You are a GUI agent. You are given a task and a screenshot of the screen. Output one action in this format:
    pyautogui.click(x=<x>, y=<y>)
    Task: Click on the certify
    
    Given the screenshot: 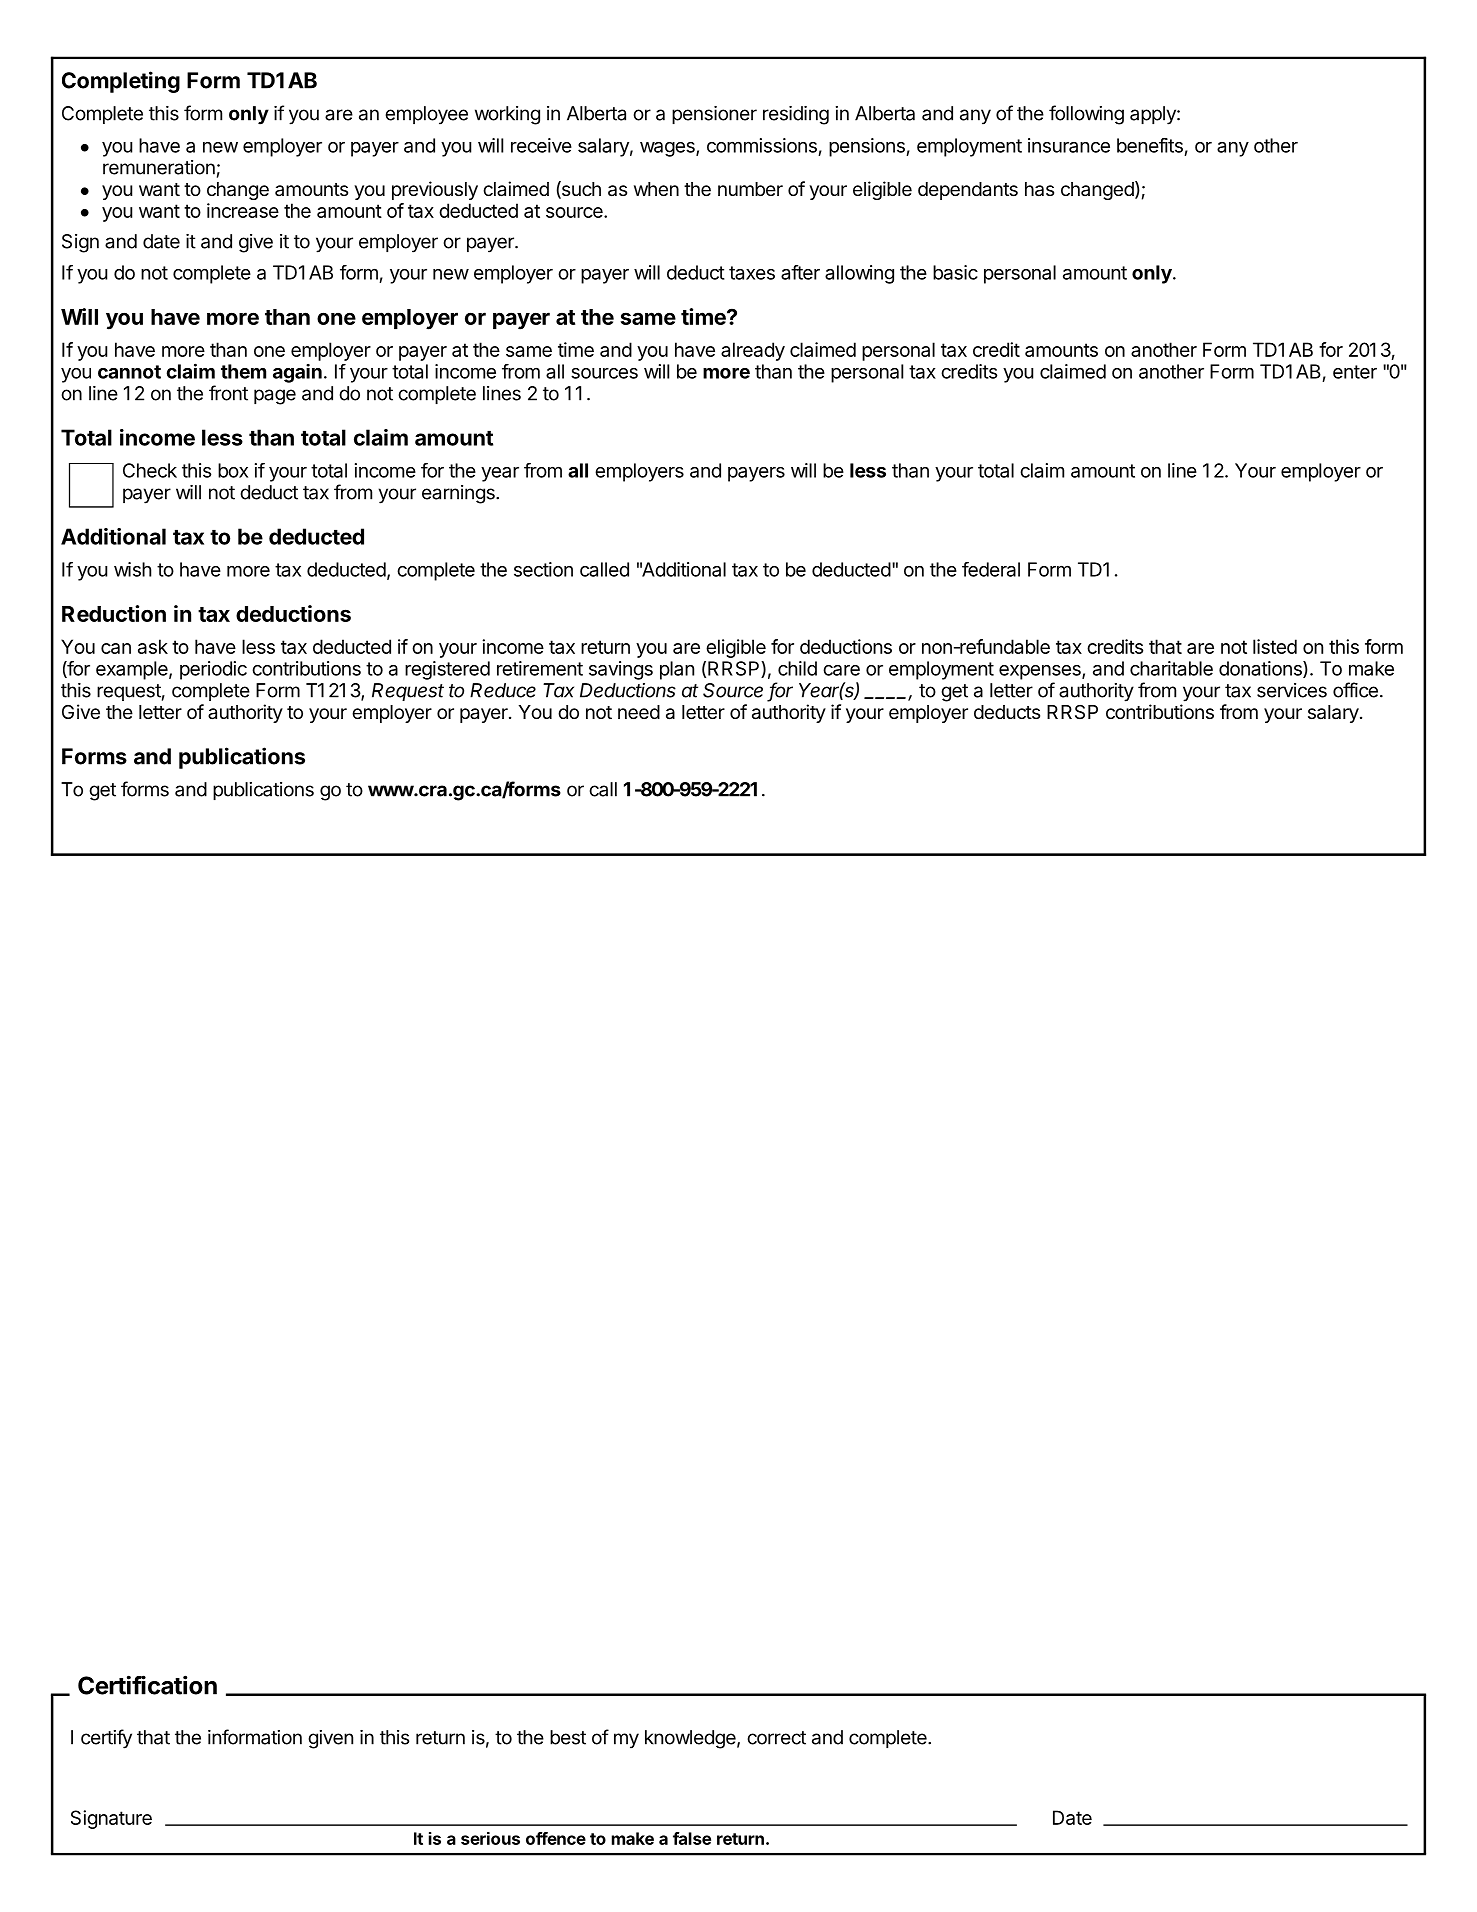 What is the action you would take?
    pyautogui.click(x=106, y=1739)
